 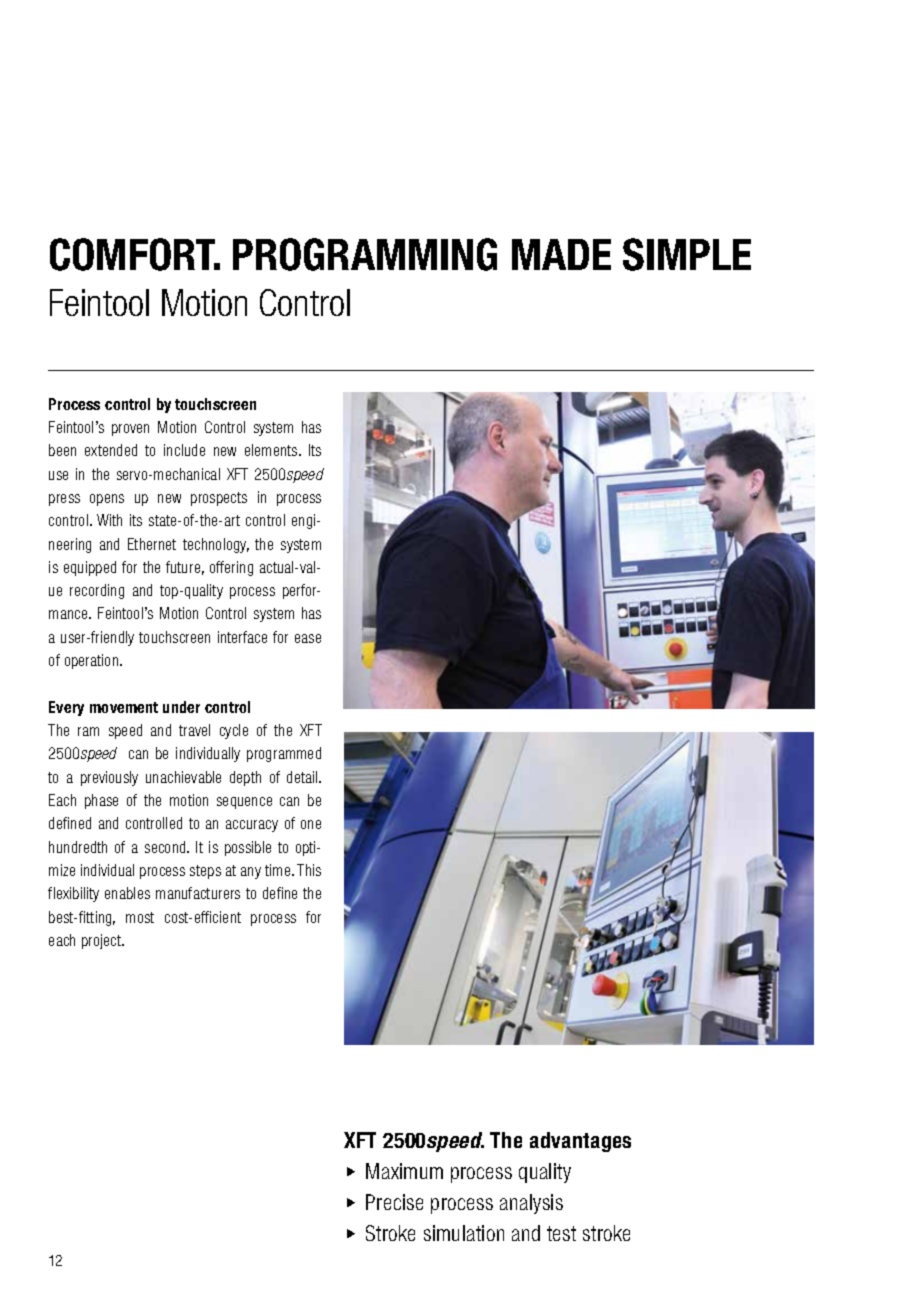 I want to click on With, so click(x=109, y=520).
